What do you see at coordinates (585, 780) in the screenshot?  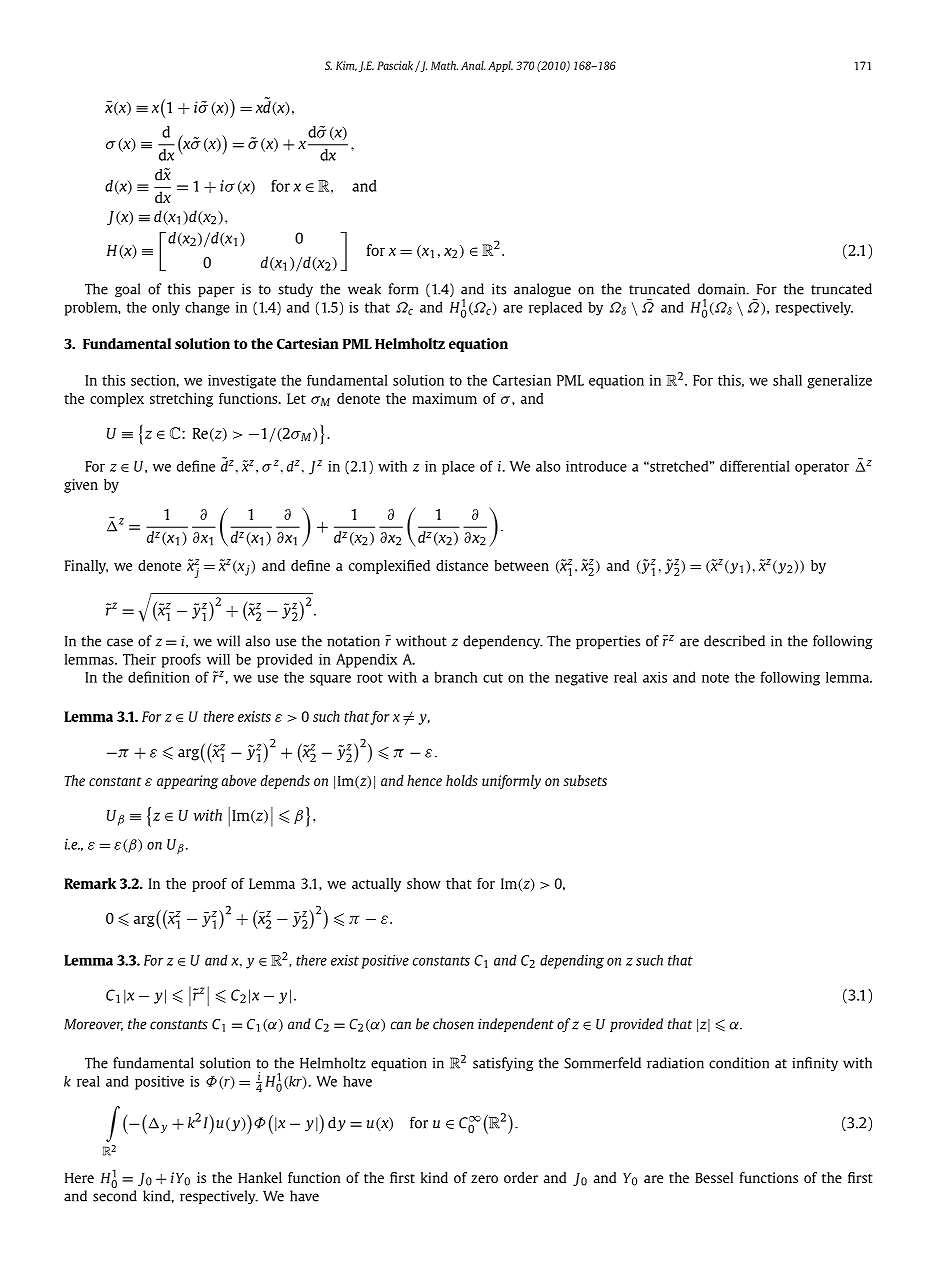 I see `subsets` at bounding box center [585, 780].
